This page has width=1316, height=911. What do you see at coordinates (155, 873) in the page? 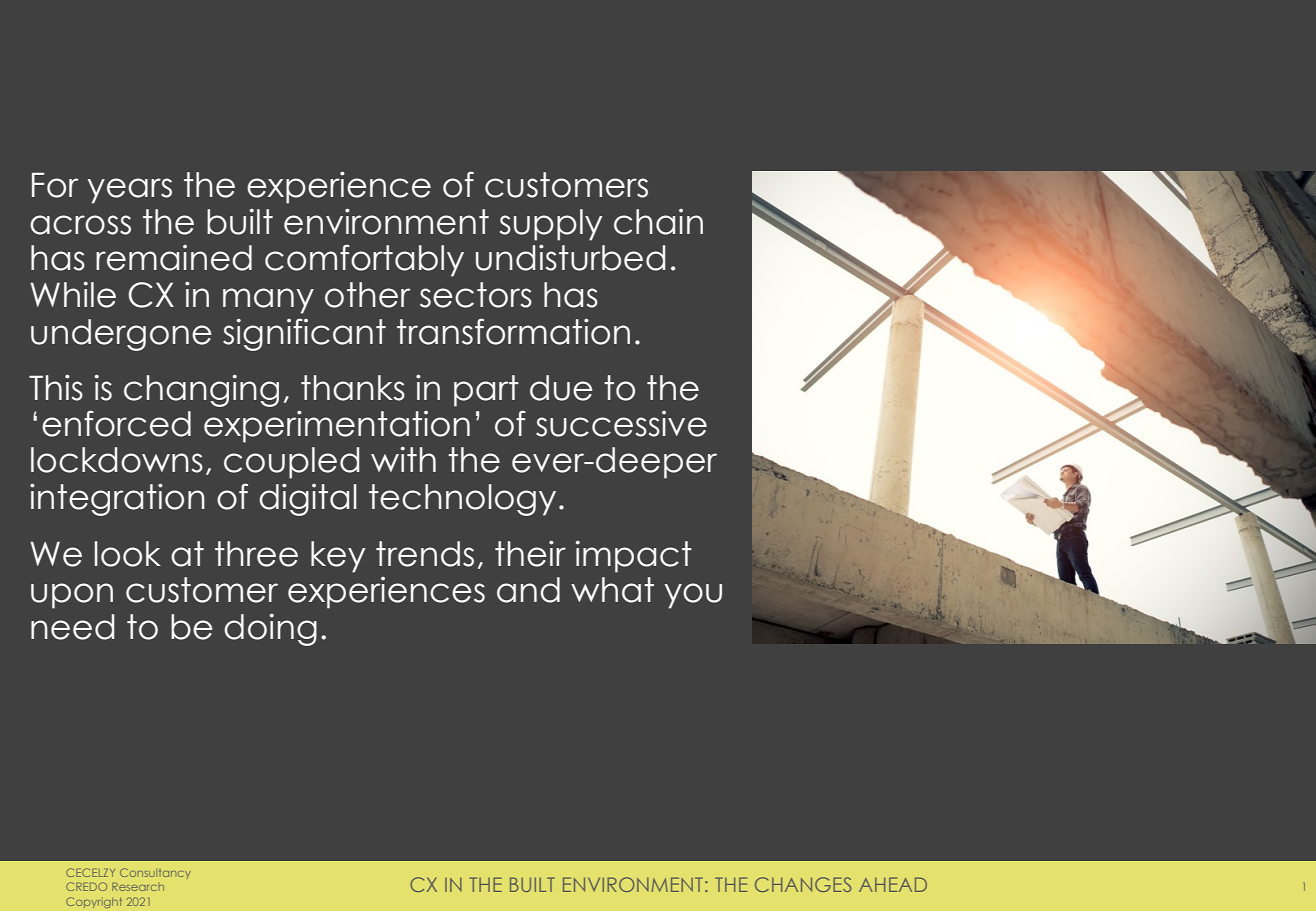
I see `Consultancy` at bounding box center [155, 873].
